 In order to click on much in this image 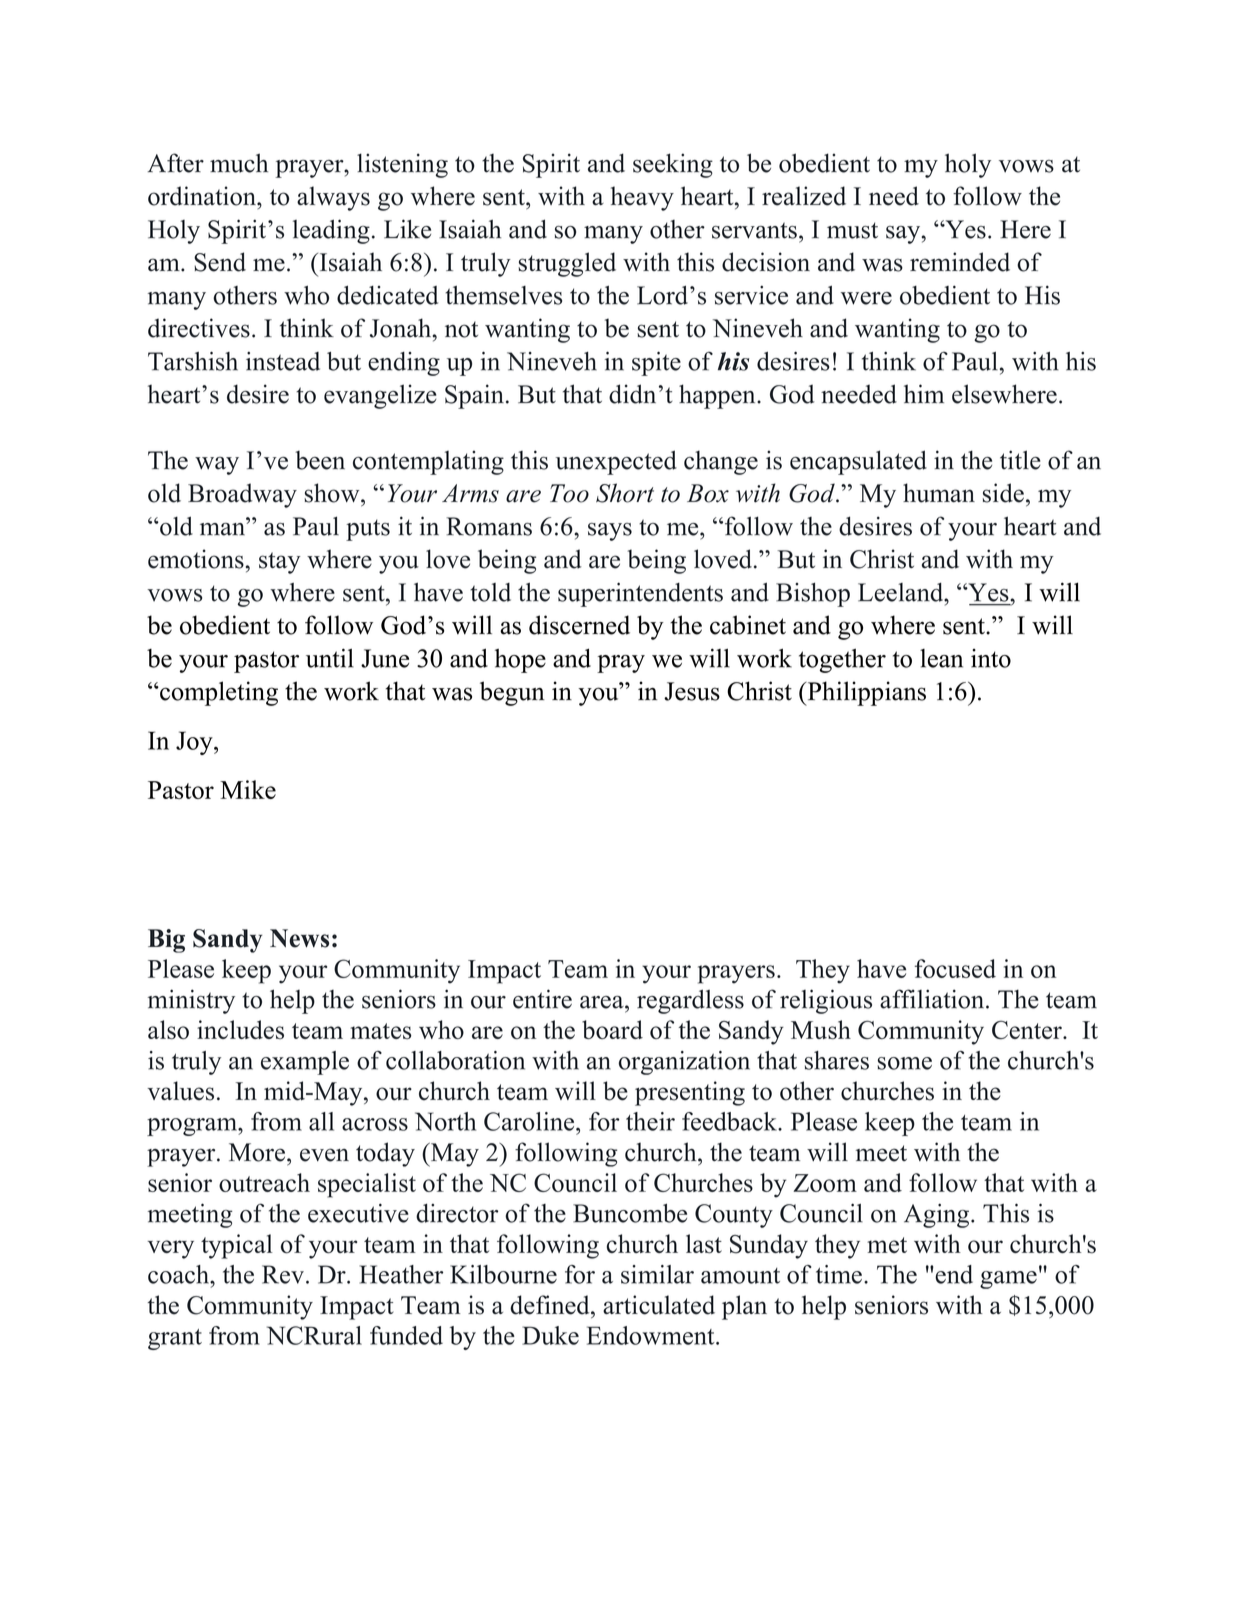, I will do `click(239, 163)`.
